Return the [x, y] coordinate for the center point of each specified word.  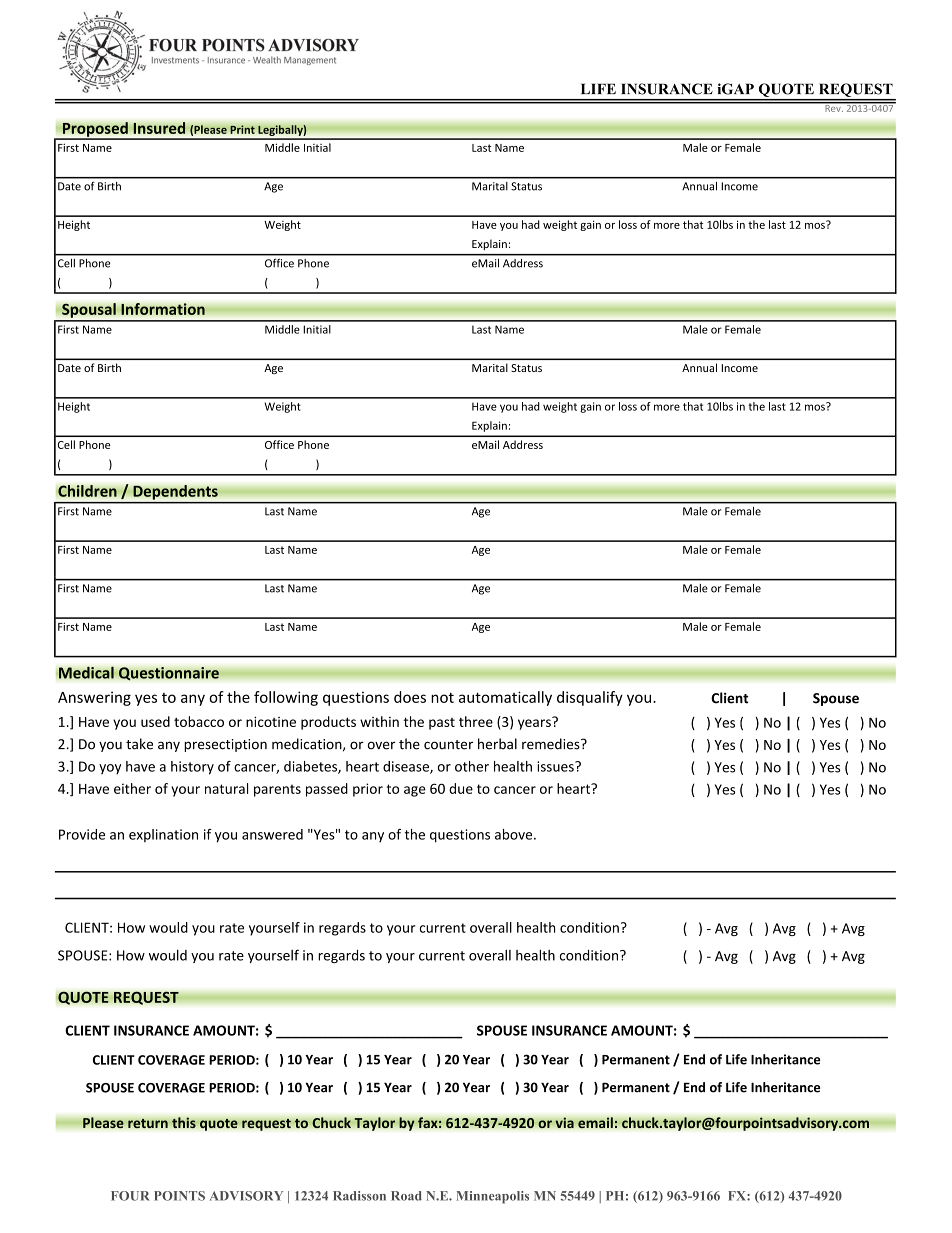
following [286, 698]
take [139, 744]
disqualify [590, 698]
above [515, 834]
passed [327, 790]
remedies [552, 744]
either [132, 788]
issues [556, 766]
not [442, 698]
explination [163, 835]
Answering [94, 698]
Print [242, 129]
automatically [505, 698]
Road [406, 1196]
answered [272, 834]
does [410, 697]
